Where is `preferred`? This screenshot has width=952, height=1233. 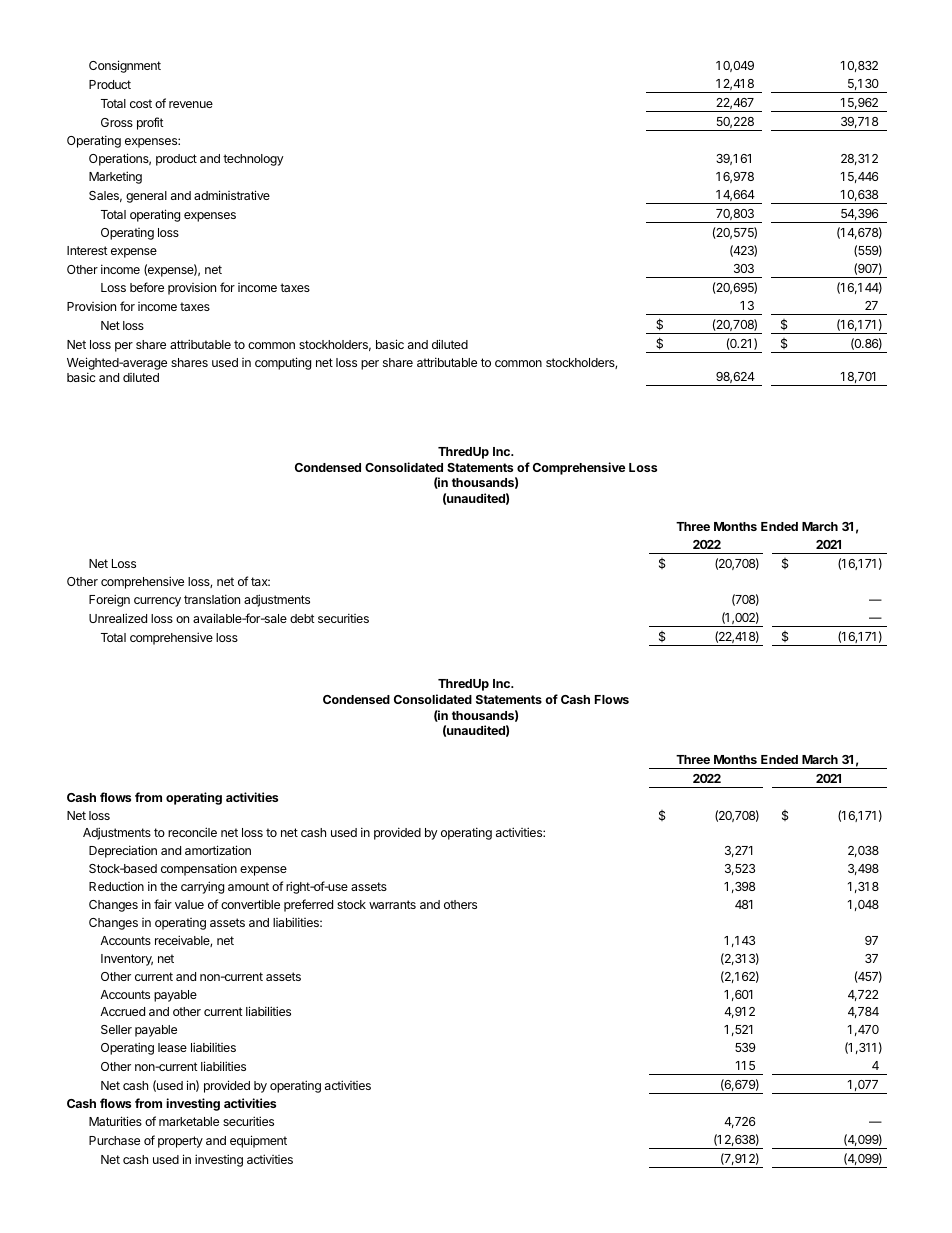
preferred is located at coordinates (308, 905).
